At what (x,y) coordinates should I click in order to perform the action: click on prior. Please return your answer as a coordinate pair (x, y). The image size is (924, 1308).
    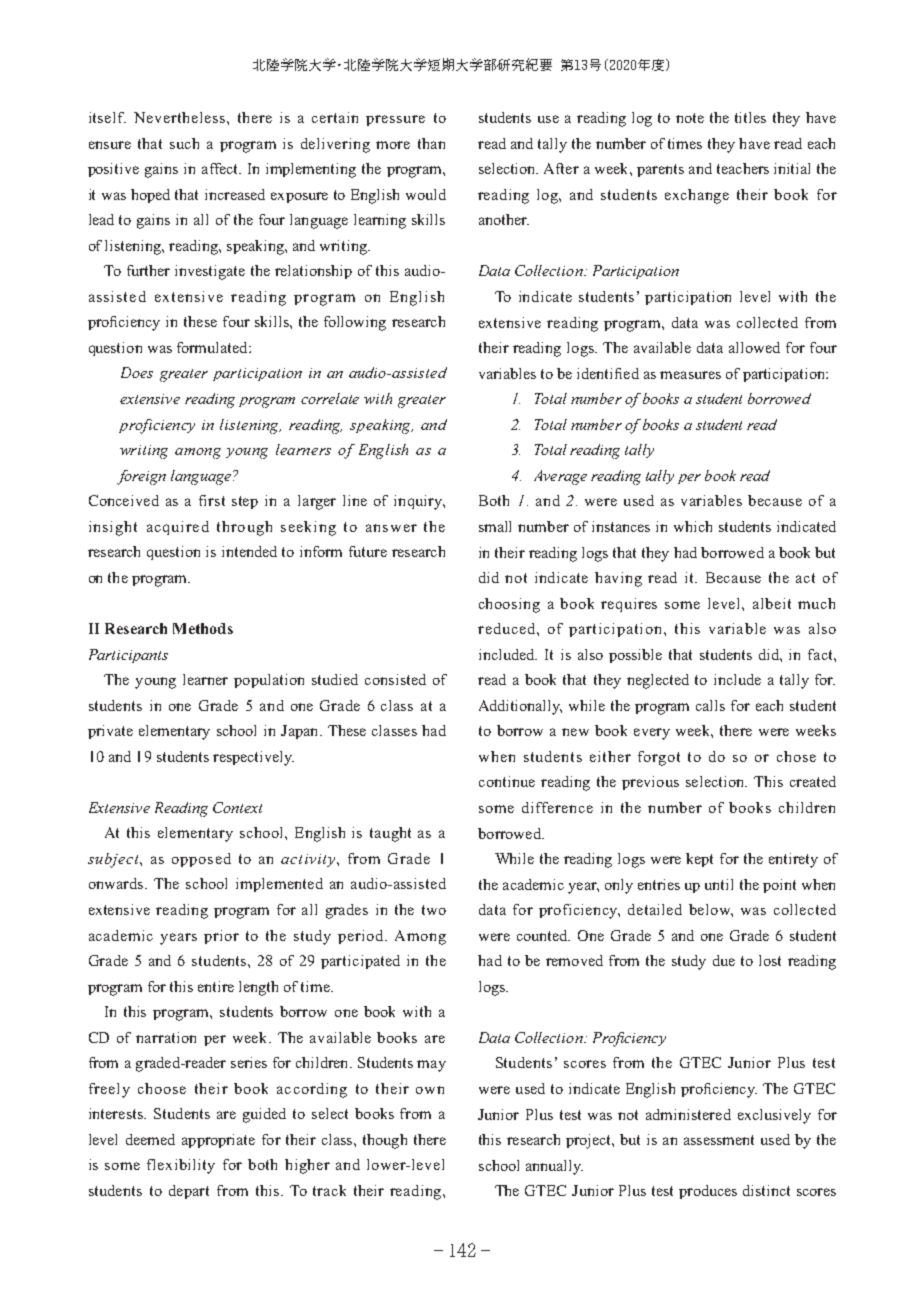
    Looking at the image, I should click on (221, 937).
